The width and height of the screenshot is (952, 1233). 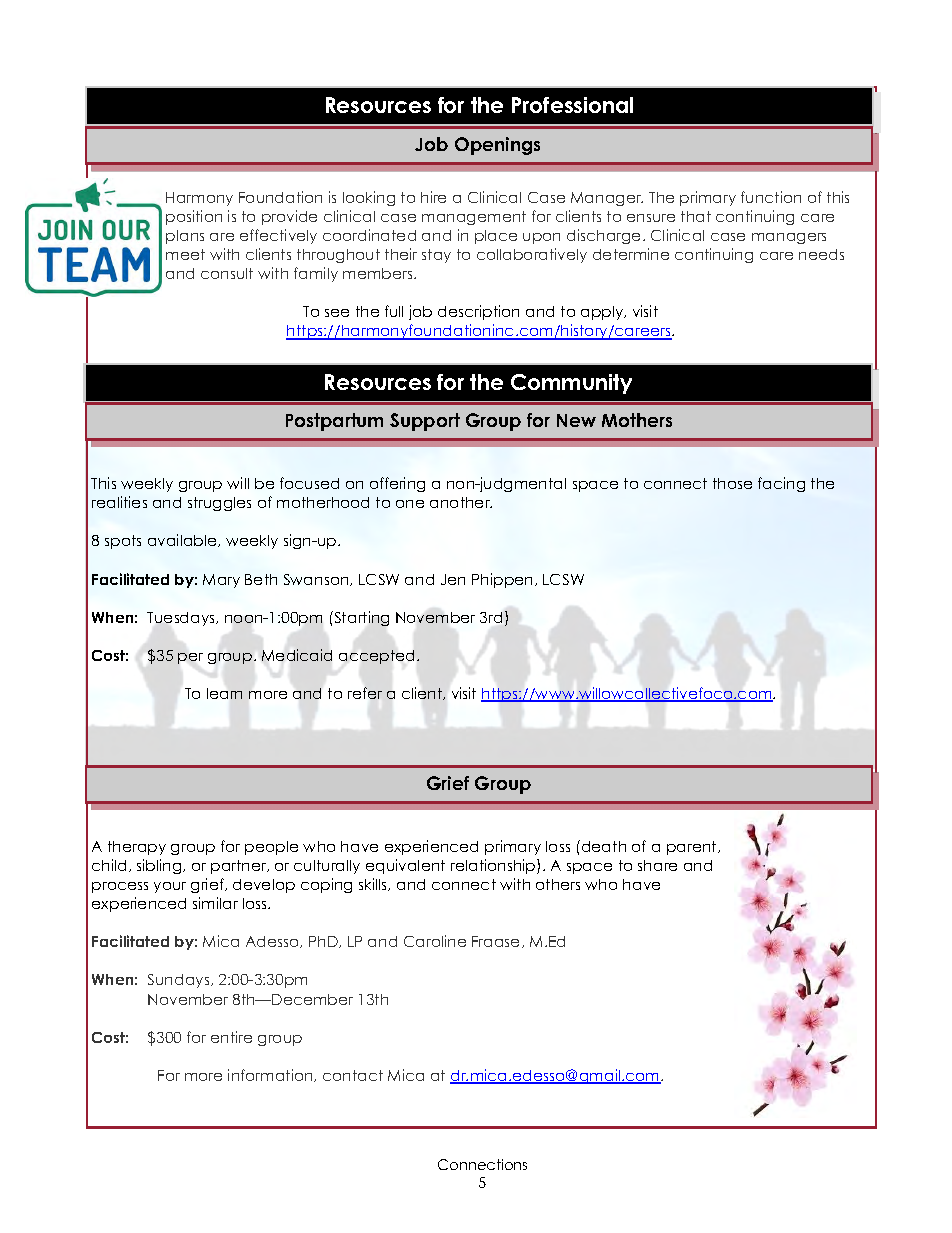 I want to click on Openings, so click(x=497, y=146).
